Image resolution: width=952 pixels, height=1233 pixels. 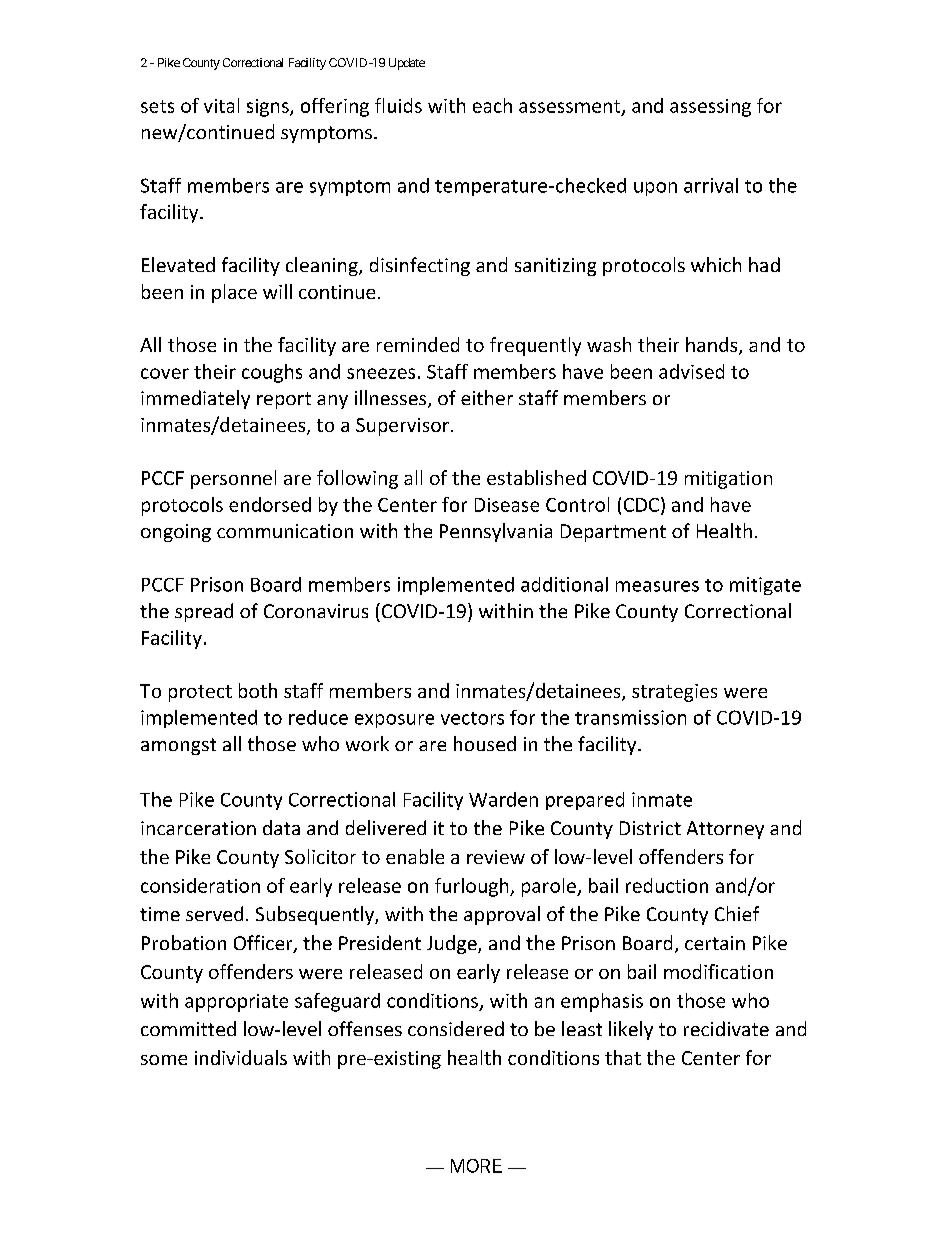 I want to click on reminded, so click(x=418, y=344).
